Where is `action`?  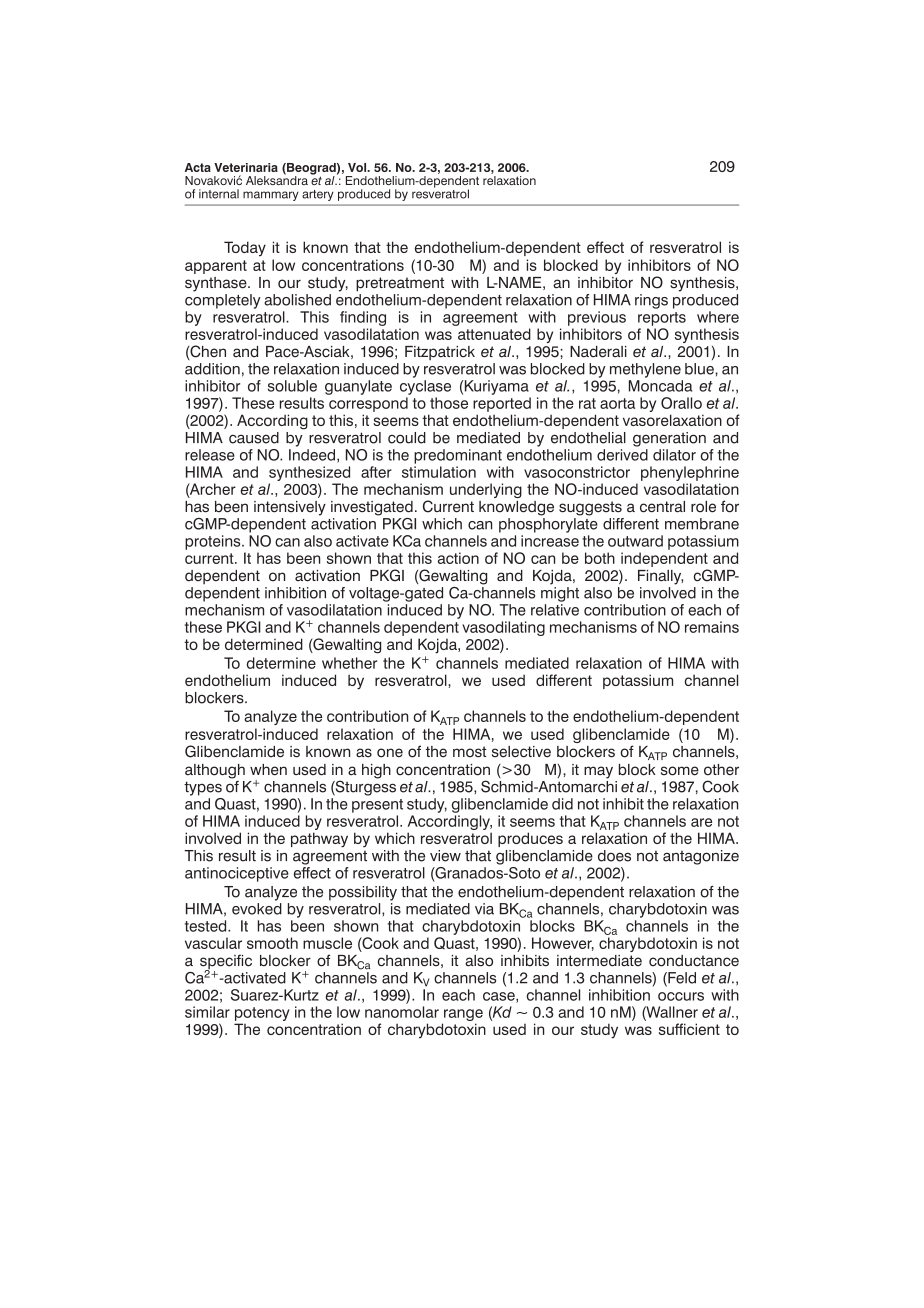
action is located at coordinates (458, 558).
